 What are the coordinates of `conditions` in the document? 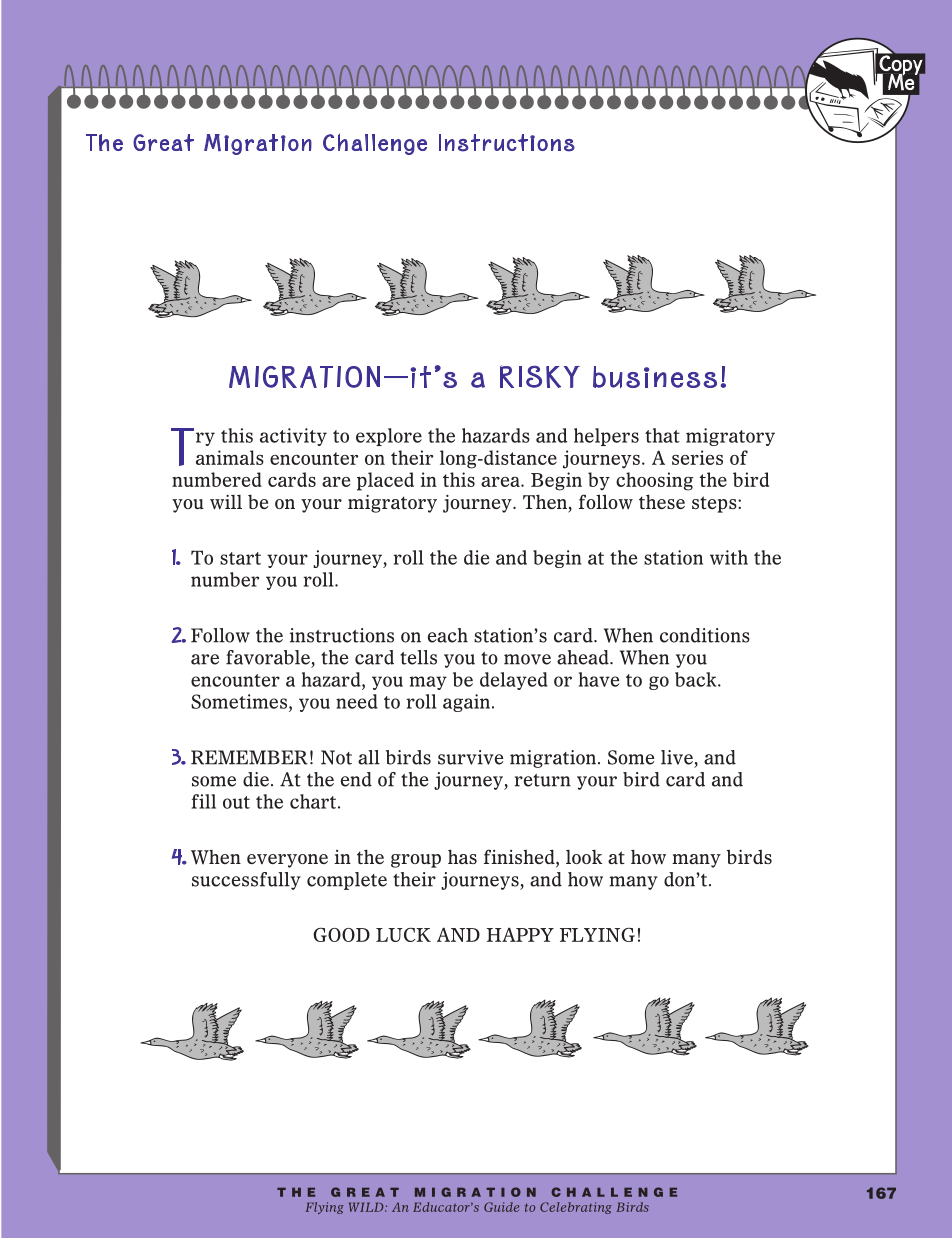 It's located at (705, 635).
